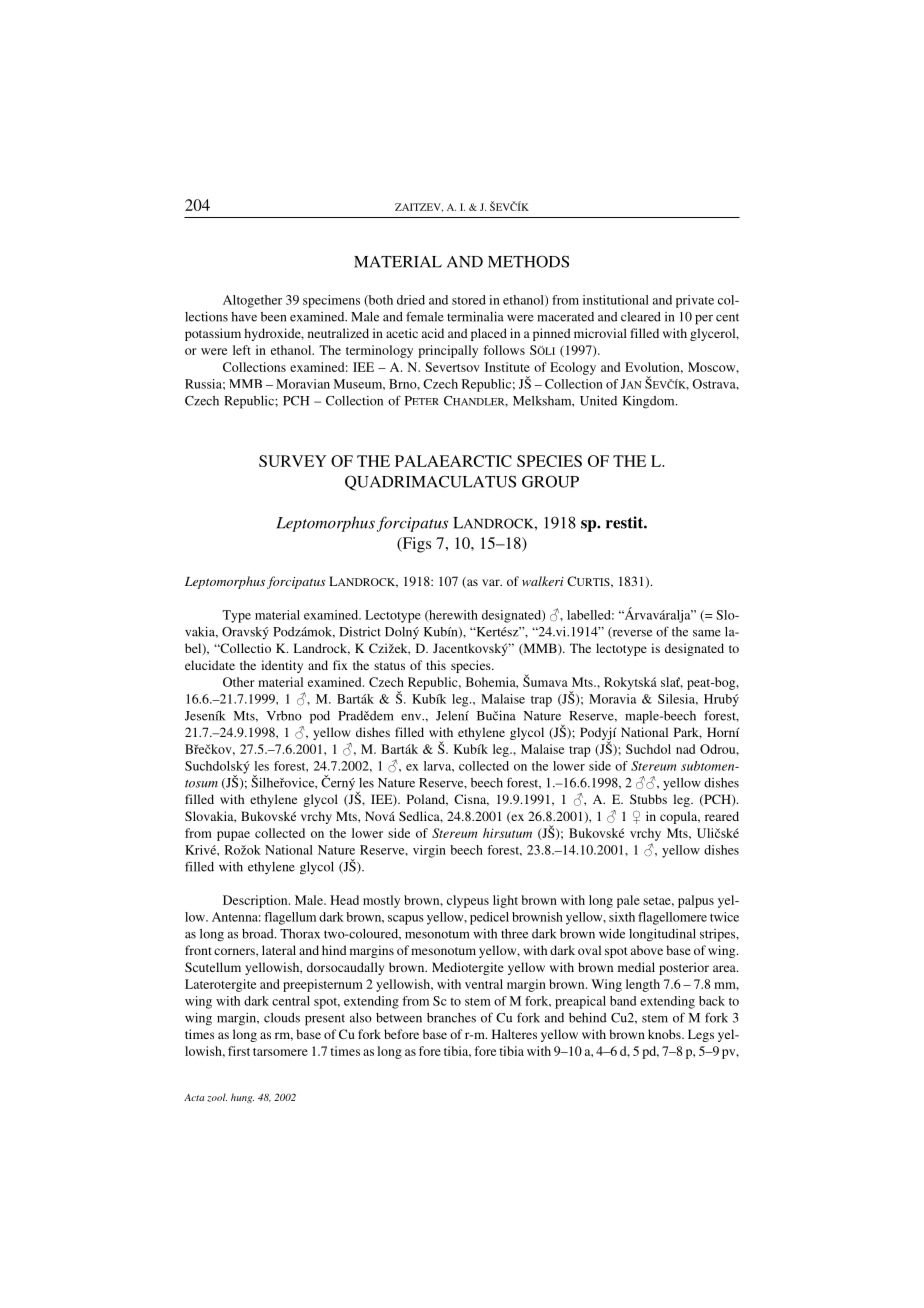 This page has height=1308, width=924. Describe the element at coordinates (550, 481) in the page. I see `GROUP` at that location.
